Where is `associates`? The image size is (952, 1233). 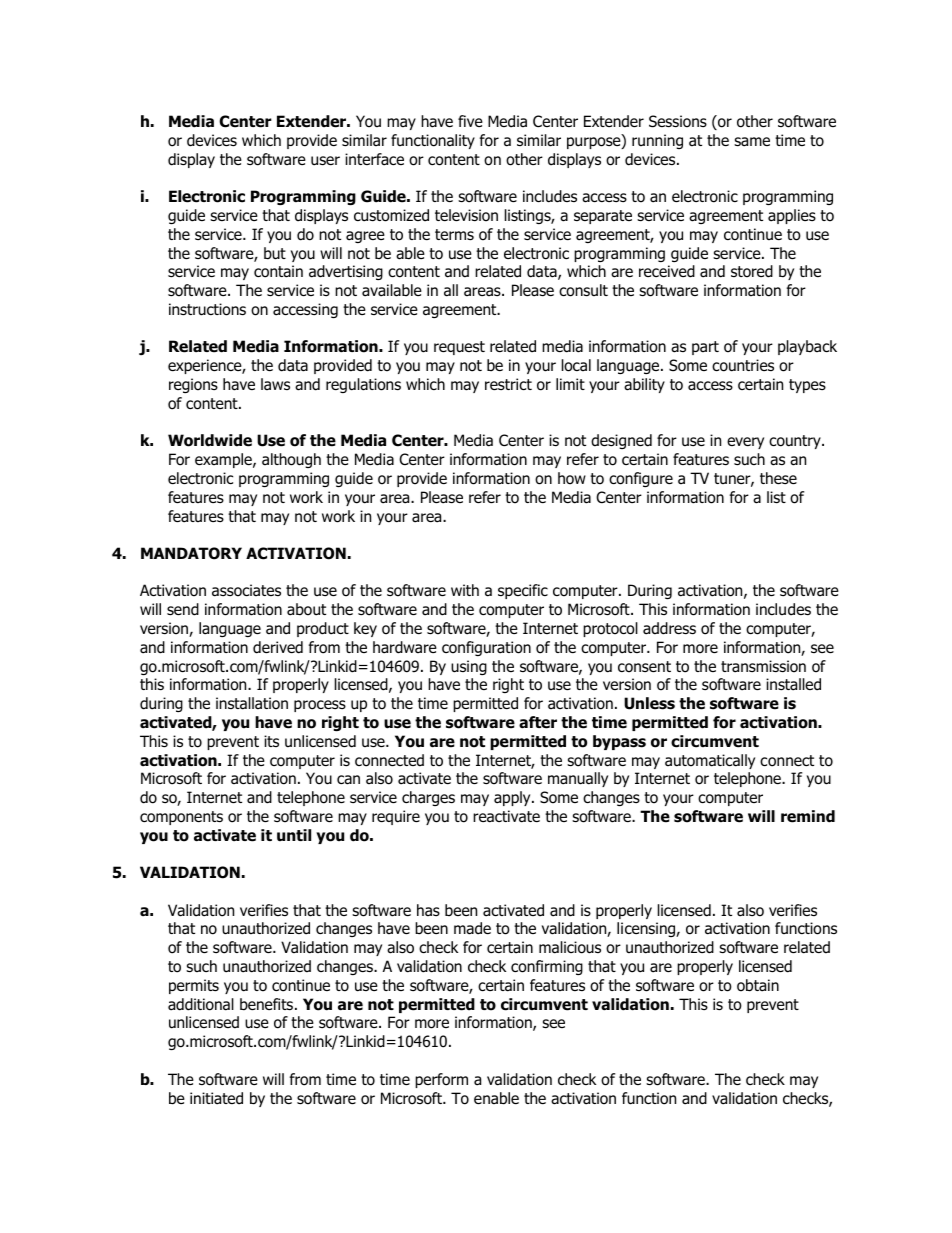 associates is located at coordinates (246, 590).
